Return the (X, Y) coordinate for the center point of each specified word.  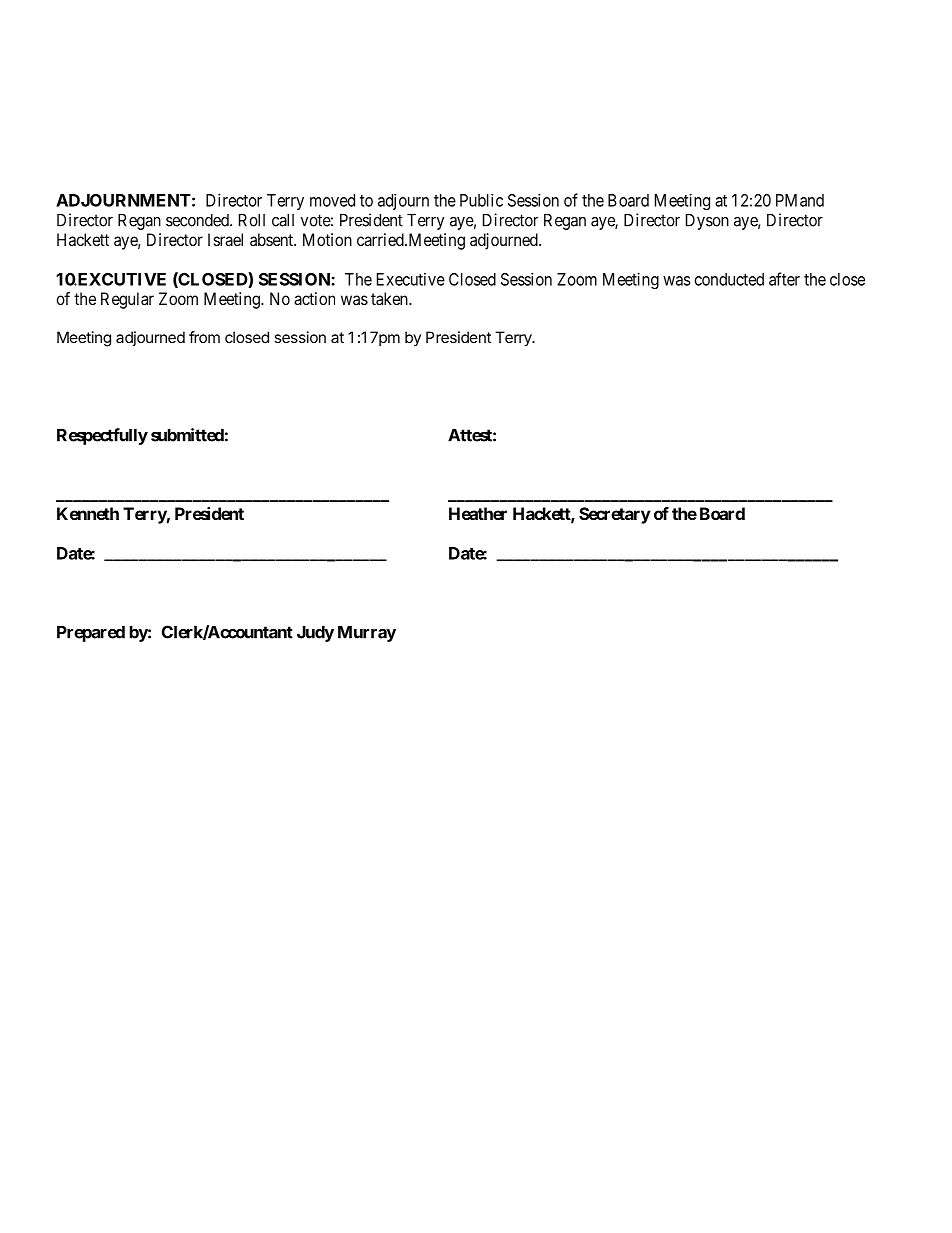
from (204, 337)
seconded (198, 220)
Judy (315, 634)
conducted (729, 279)
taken (390, 298)
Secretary (615, 515)
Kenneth (88, 513)
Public (481, 200)
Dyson (707, 222)
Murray (367, 634)
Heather (478, 513)
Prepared (91, 634)
